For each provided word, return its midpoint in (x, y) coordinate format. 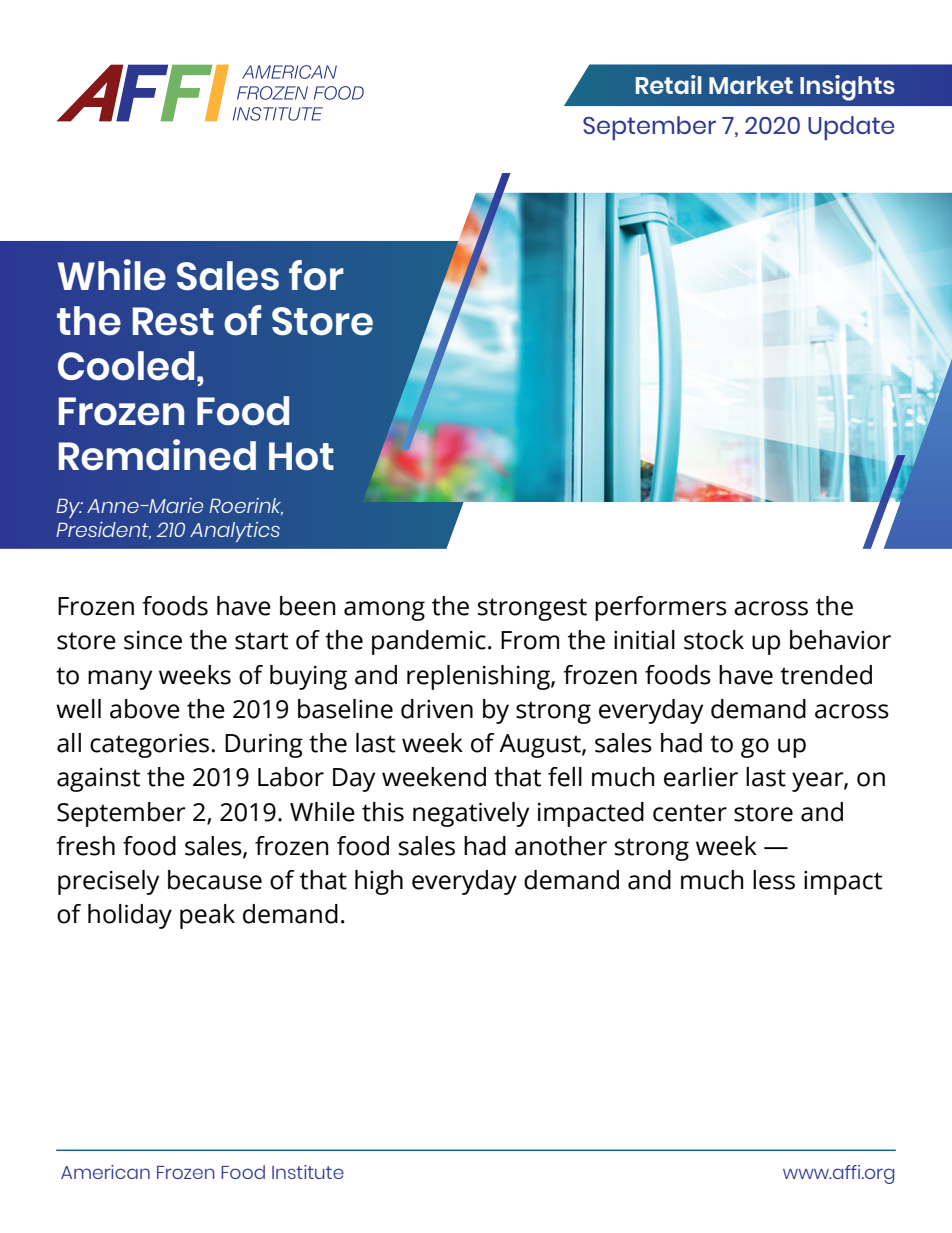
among (384, 611)
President (103, 530)
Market (751, 85)
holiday (130, 916)
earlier (701, 777)
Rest (173, 321)
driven (437, 709)
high (379, 882)
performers (661, 608)
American (105, 1172)
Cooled (126, 366)
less (774, 880)
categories (149, 746)
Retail (669, 84)
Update (851, 128)
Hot (301, 456)
